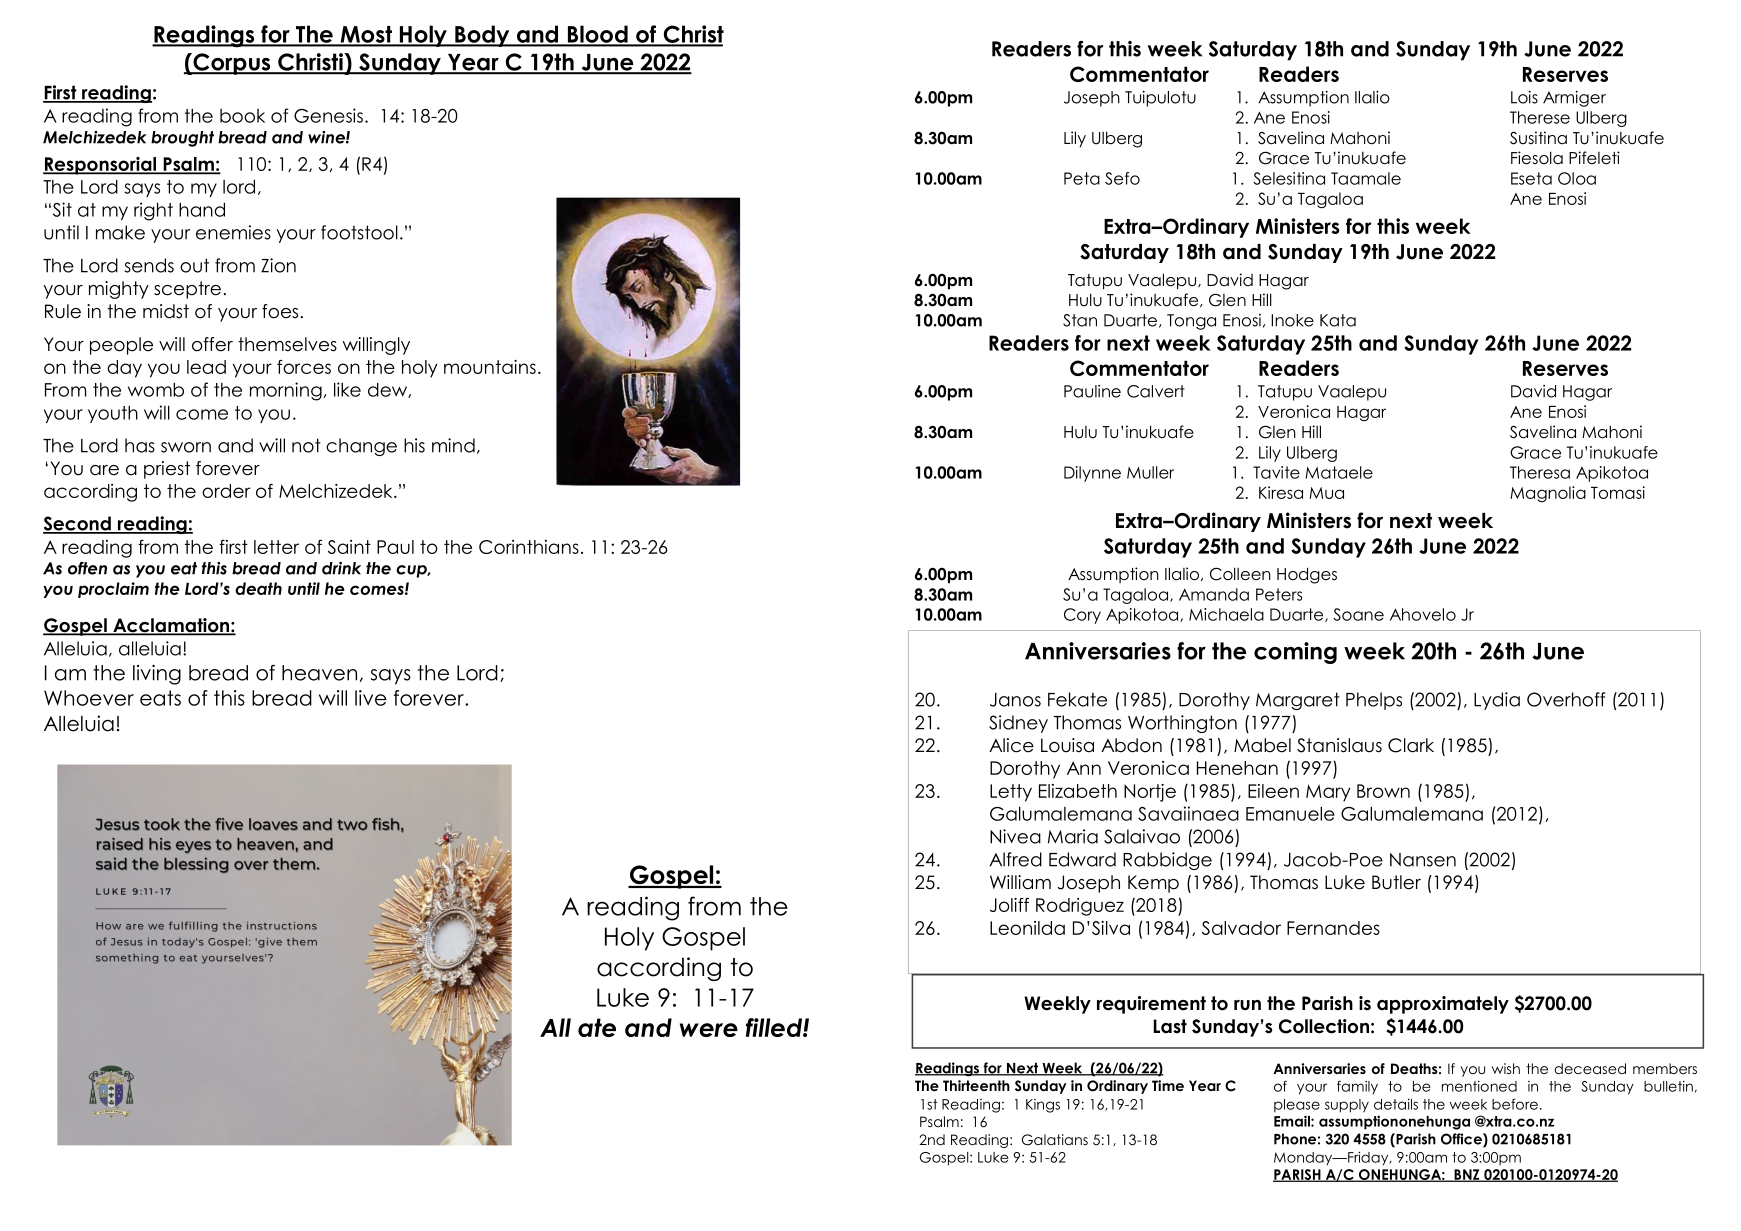 Image resolution: width=1741 pixels, height=1231 pixels. What do you see at coordinates (1082, 178) in the image?
I see `Peta` at bounding box center [1082, 178].
